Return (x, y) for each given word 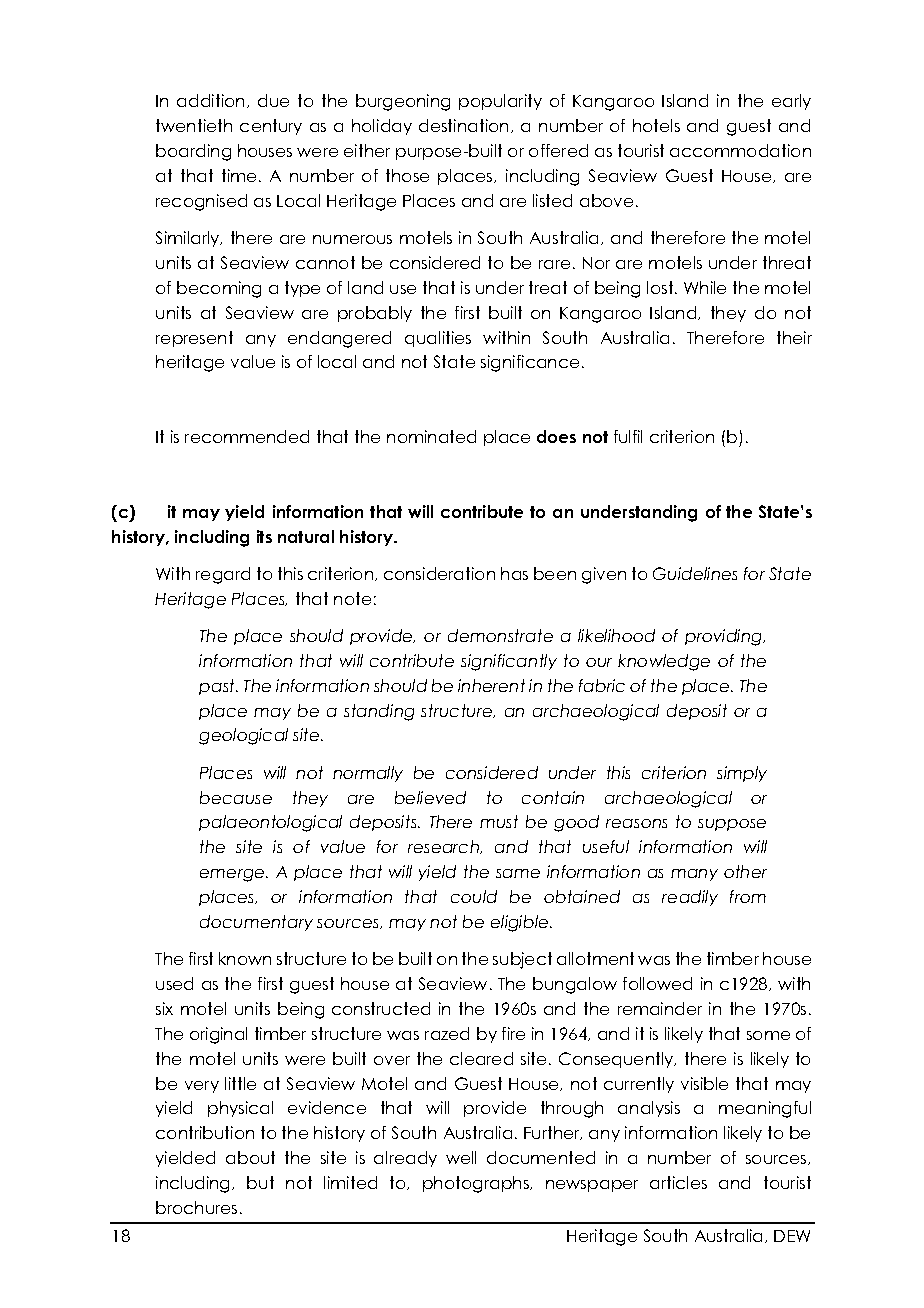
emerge (233, 875)
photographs (477, 1184)
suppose (732, 825)
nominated (431, 436)
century (271, 127)
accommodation (740, 150)
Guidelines (695, 573)
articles (678, 1182)
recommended (247, 436)
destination (463, 125)
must (499, 821)
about (250, 1157)
